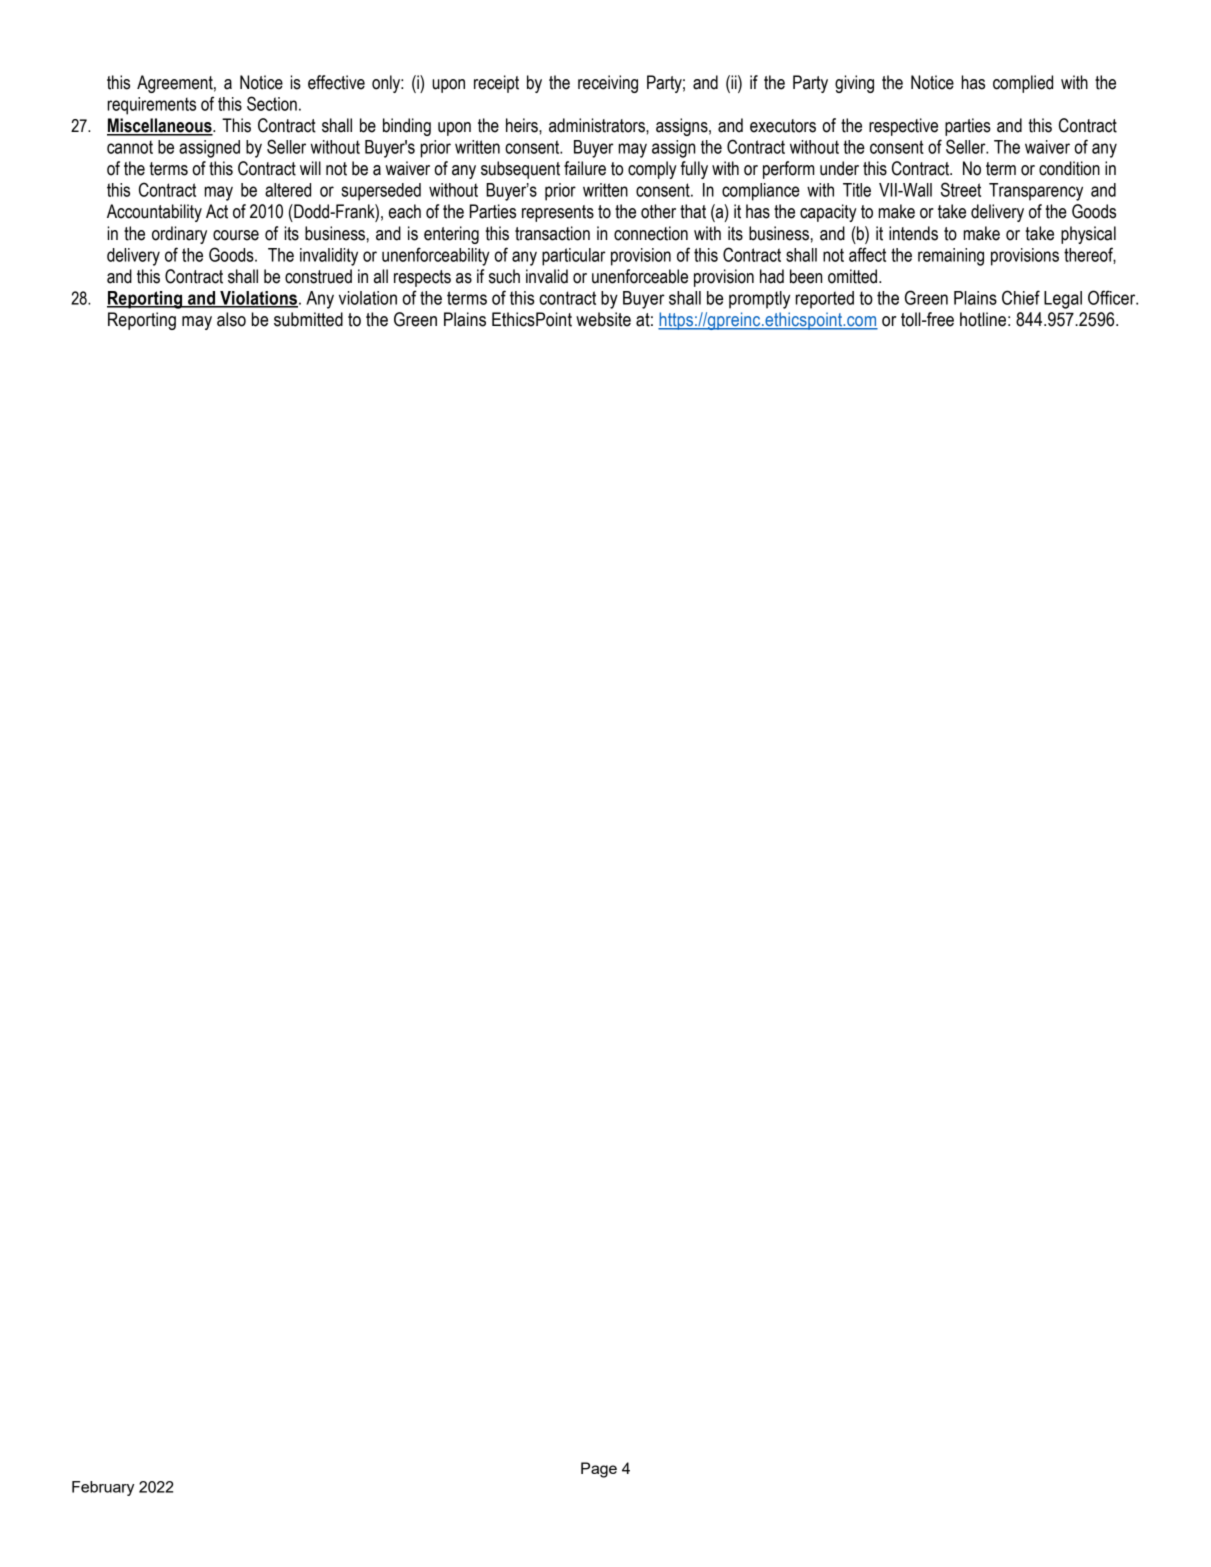 The height and width of the screenshot is (1567, 1211). Describe the element at coordinates (103, 1488) in the screenshot. I see `February` at that location.
